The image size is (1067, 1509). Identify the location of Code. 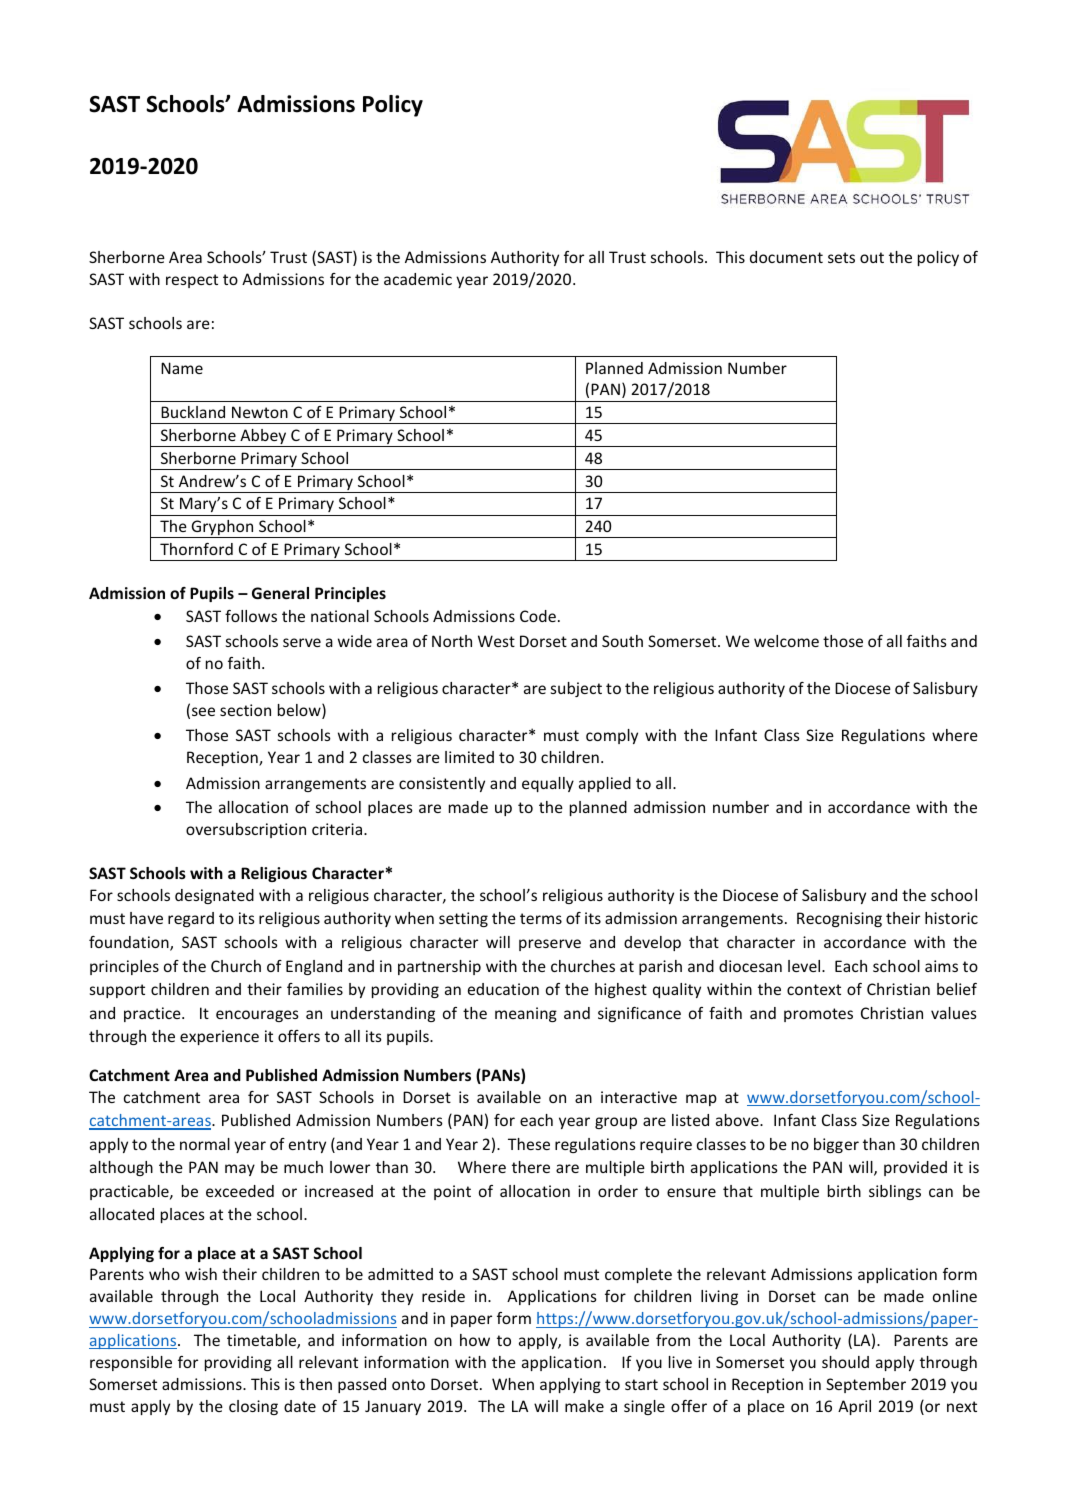
(538, 616).
